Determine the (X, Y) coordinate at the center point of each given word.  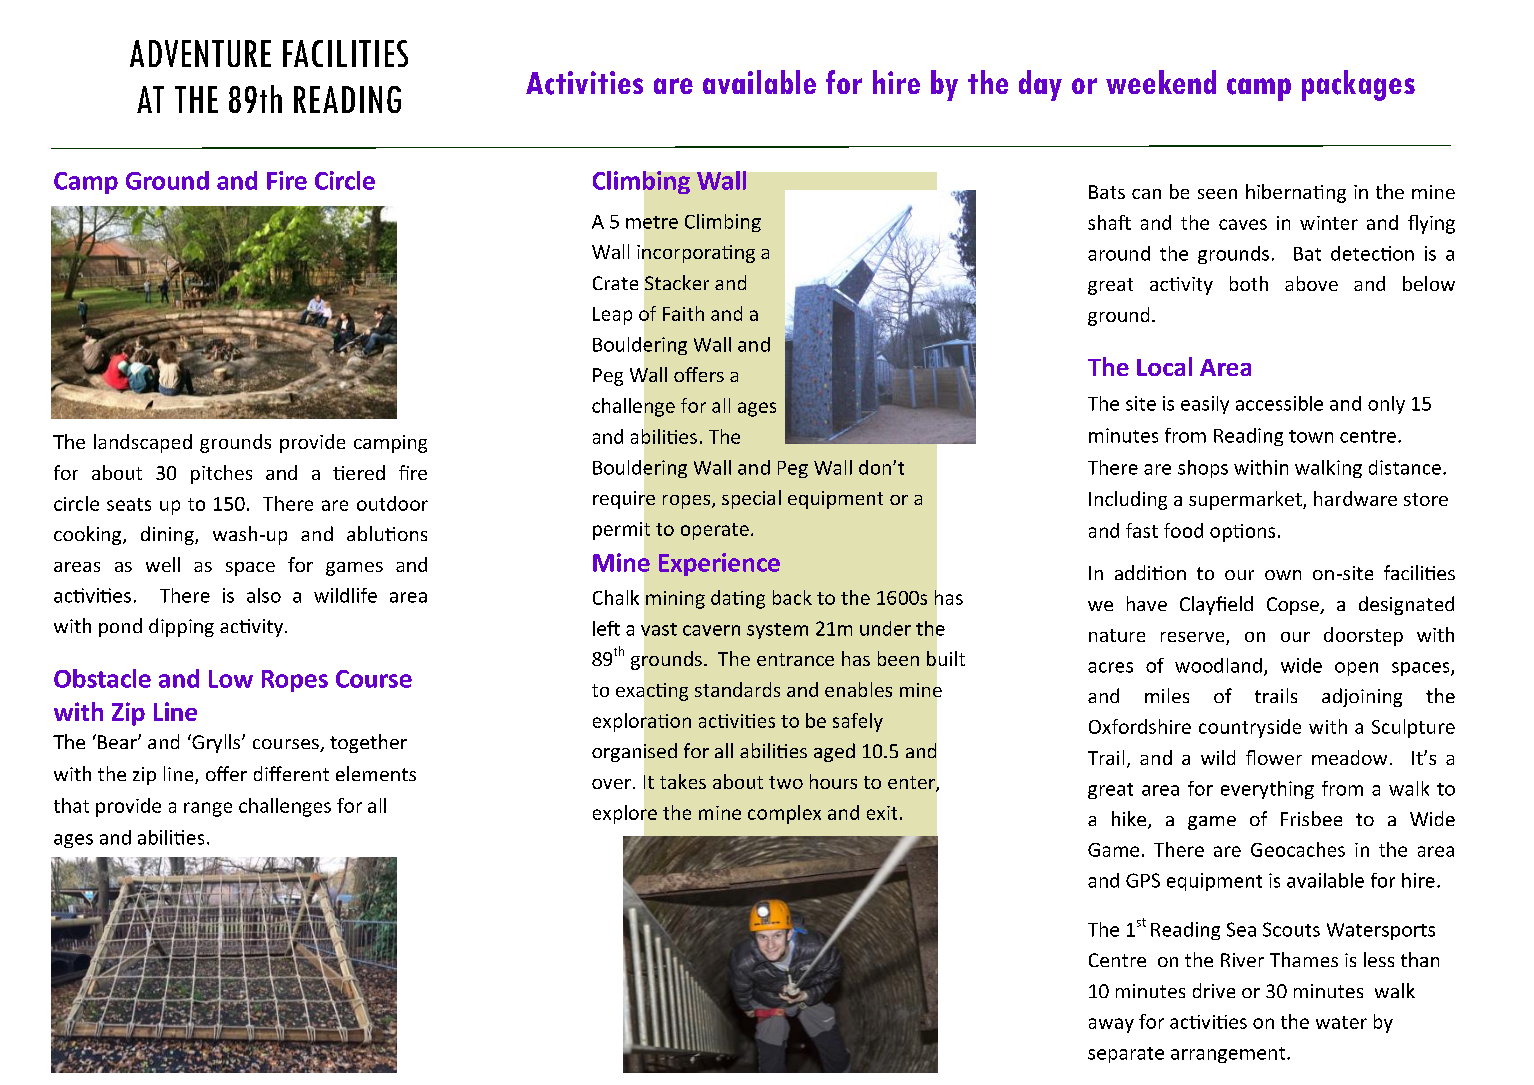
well (163, 564)
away (1111, 1025)
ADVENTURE (200, 53)
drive (1214, 990)
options (1242, 533)
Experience (719, 564)
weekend (1161, 82)
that (71, 805)
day (1040, 85)
